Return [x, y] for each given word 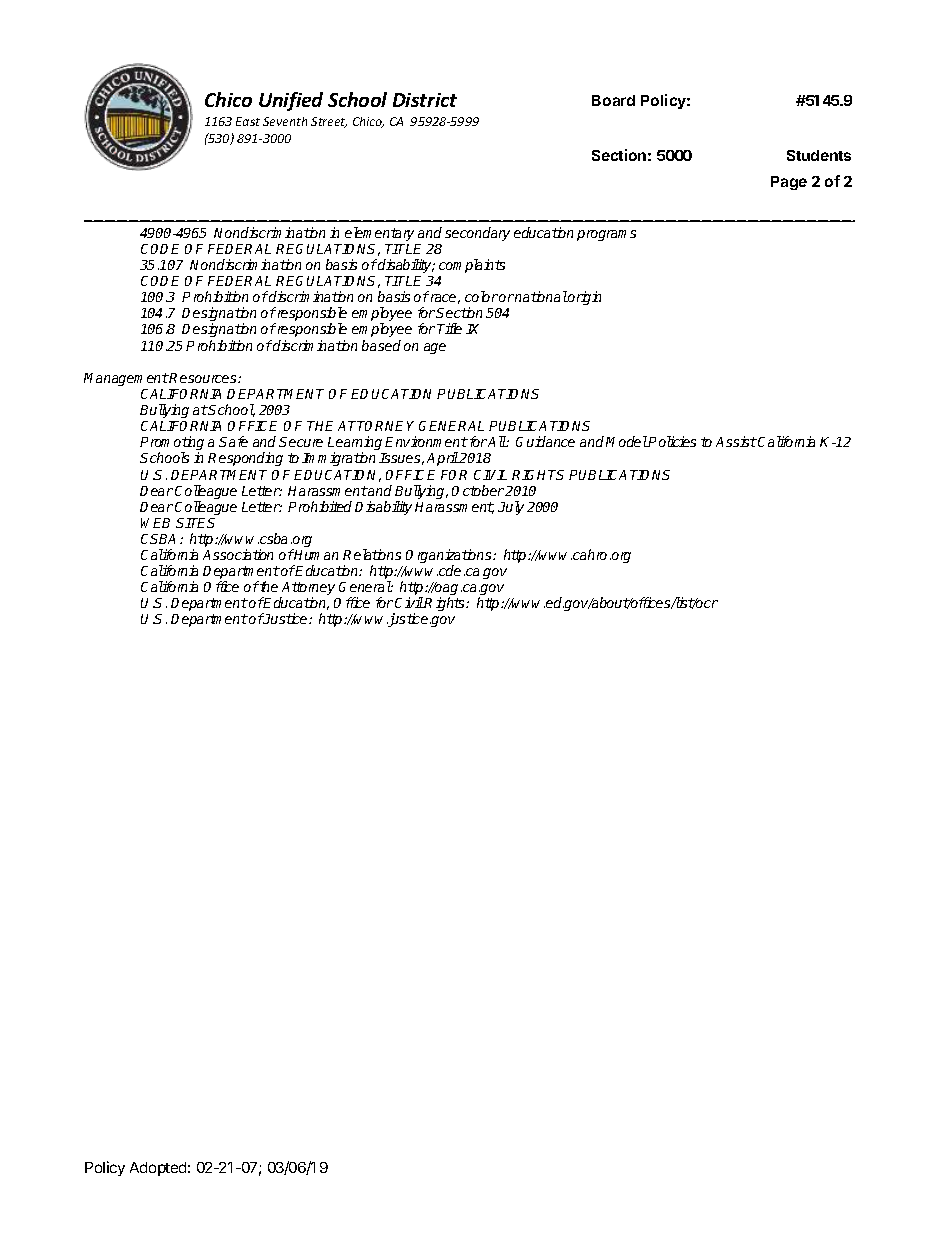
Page [789, 183]
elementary [379, 234]
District [425, 100]
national [541, 296]
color [481, 296]
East [248, 121]
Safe [233, 441]
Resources [203, 378]
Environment [426, 441]
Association [238, 554]
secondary [477, 234]
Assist [736, 441]
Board [613, 100]
